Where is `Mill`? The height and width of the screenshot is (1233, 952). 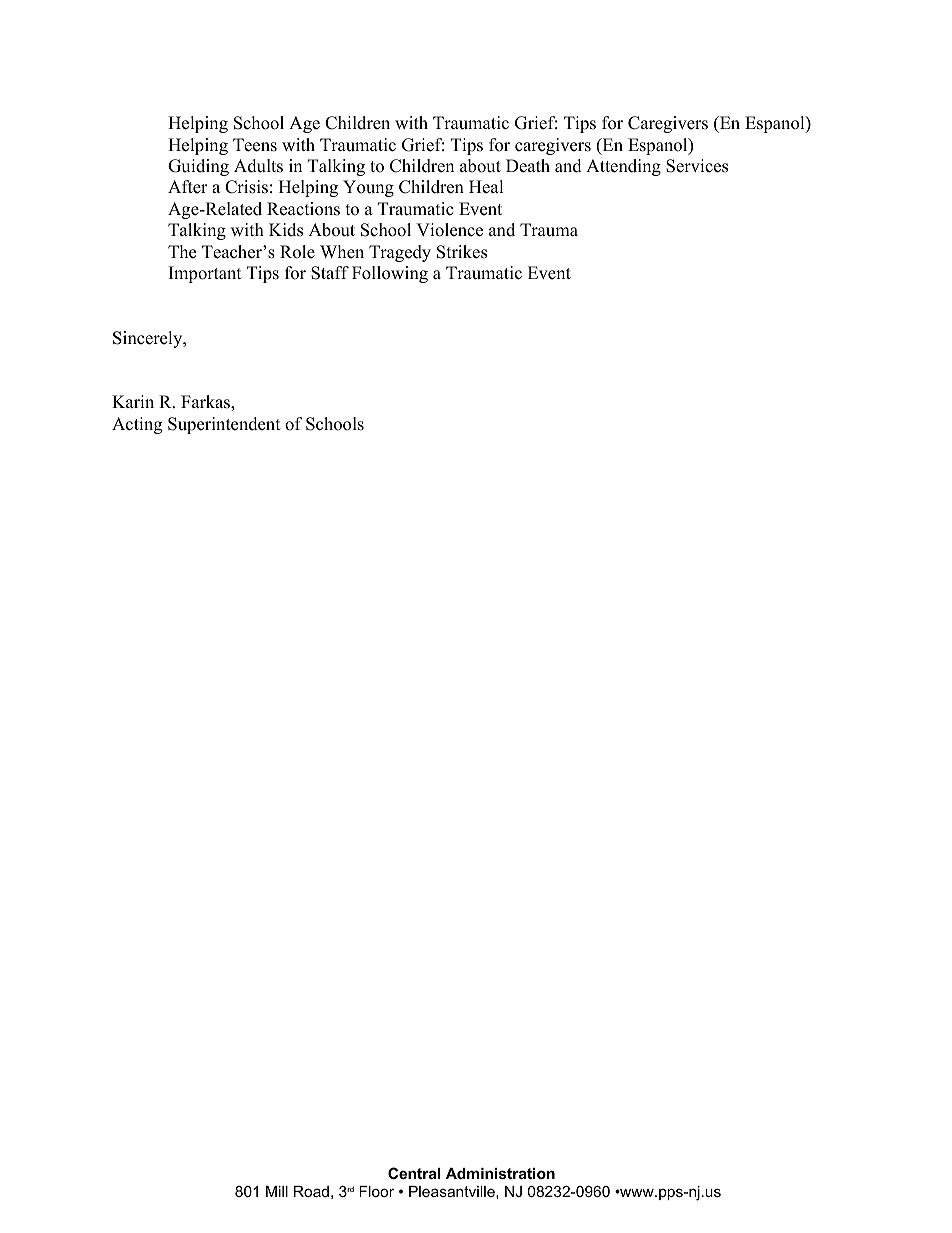
Mill is located at coordinates (277, 1191).
